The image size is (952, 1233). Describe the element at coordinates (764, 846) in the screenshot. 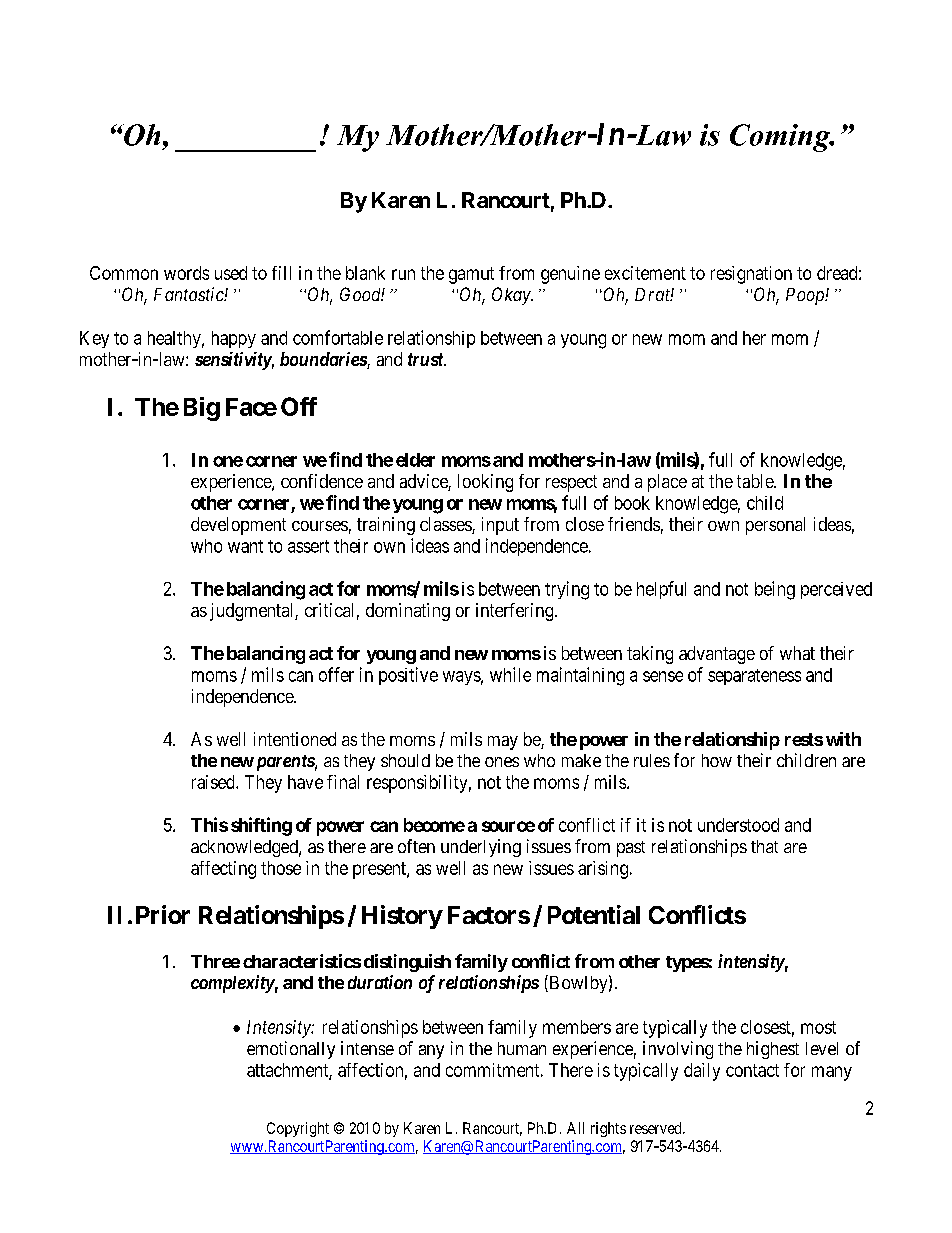

I see `that` at that location.
